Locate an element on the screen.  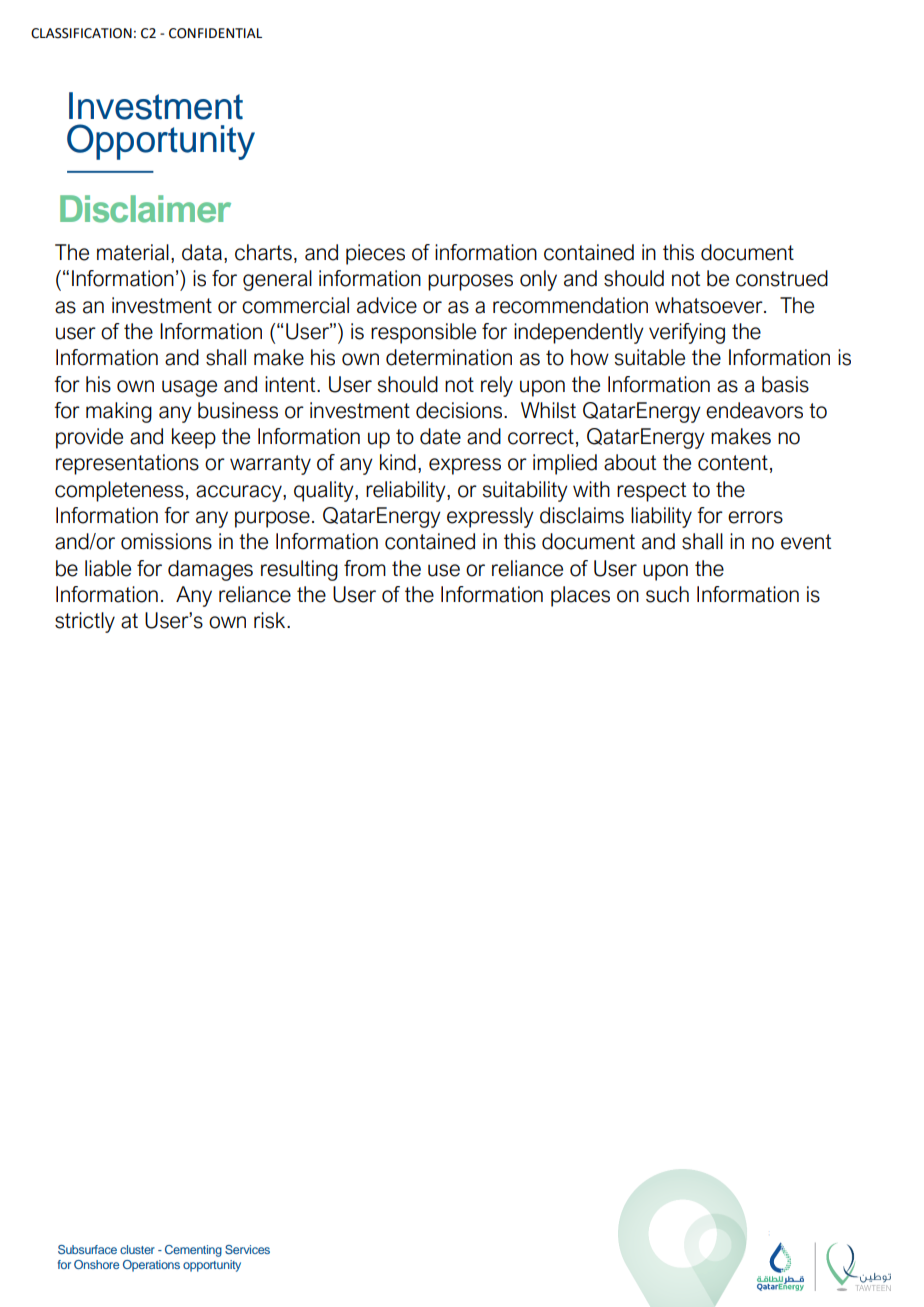
Cementing is located at coordinates (193, 1251).
